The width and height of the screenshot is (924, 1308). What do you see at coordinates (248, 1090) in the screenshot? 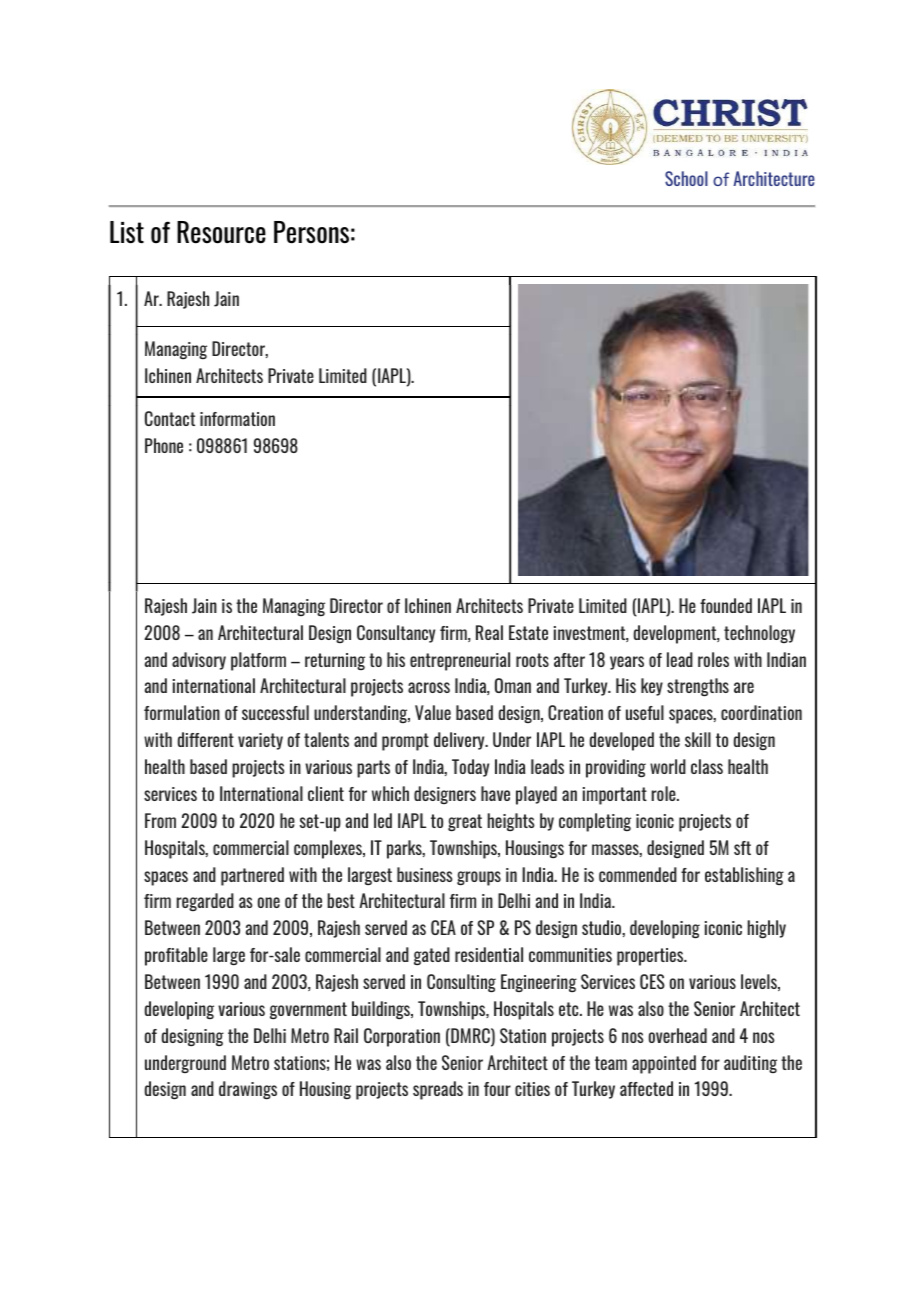
I see `drawings` at bounding box center [248, 1090].
